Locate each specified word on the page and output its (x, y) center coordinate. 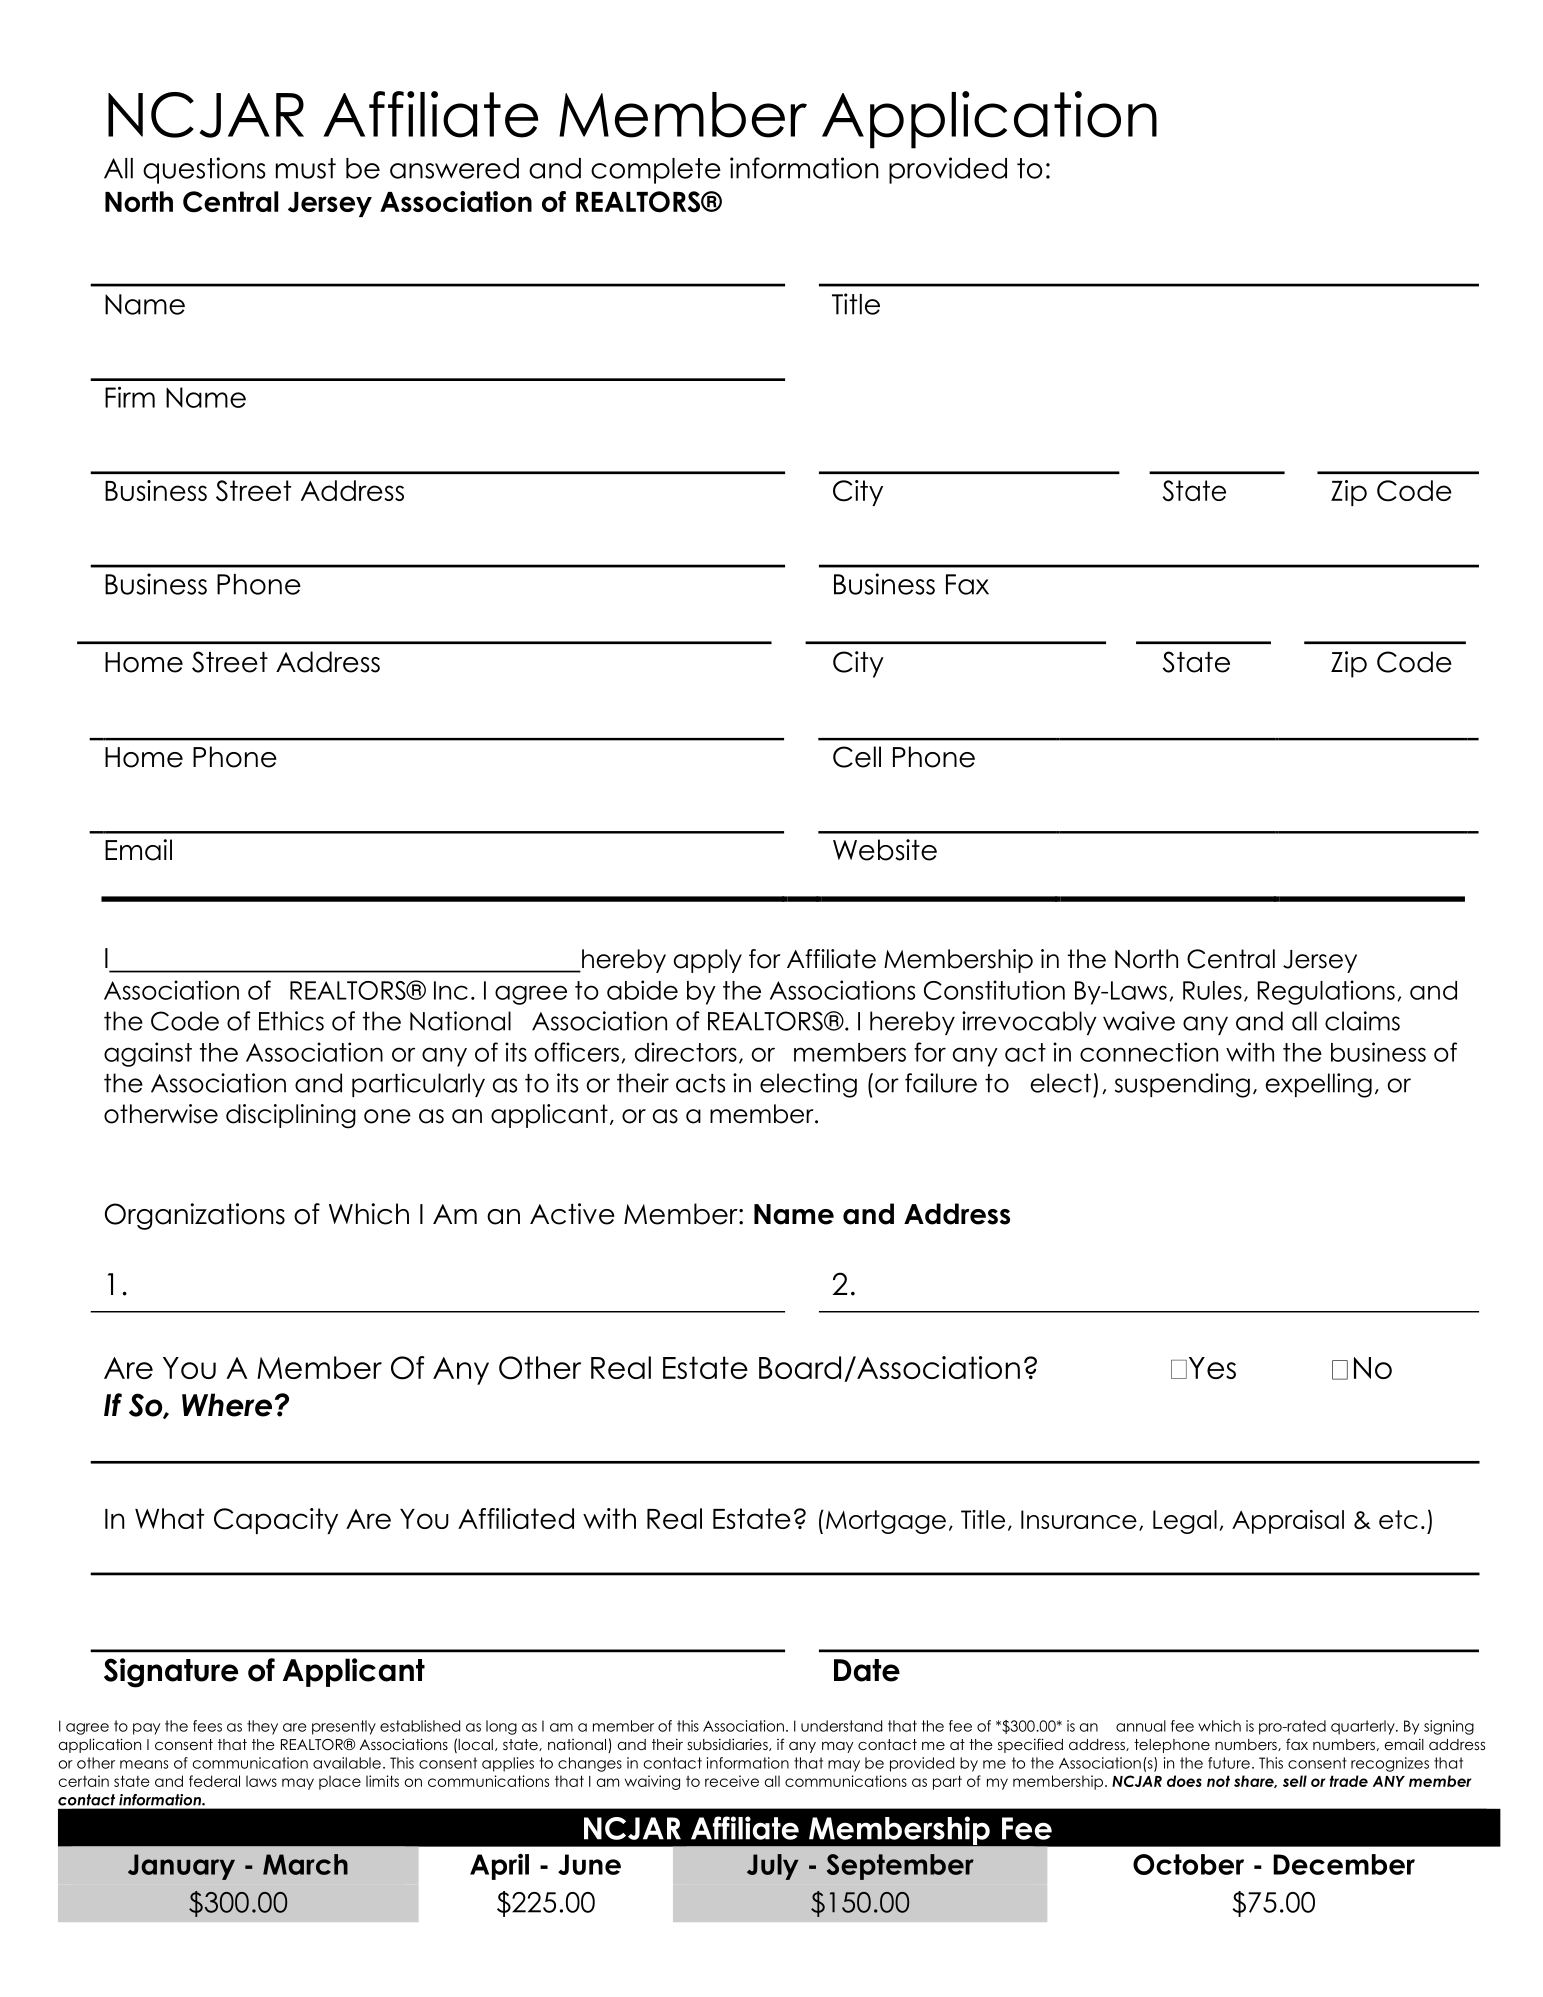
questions (204, 170)
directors (686, 1052)
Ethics (291, 1021)
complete (656, 171)
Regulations (1326, 992)
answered (454, 168)
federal (214, 1781)
